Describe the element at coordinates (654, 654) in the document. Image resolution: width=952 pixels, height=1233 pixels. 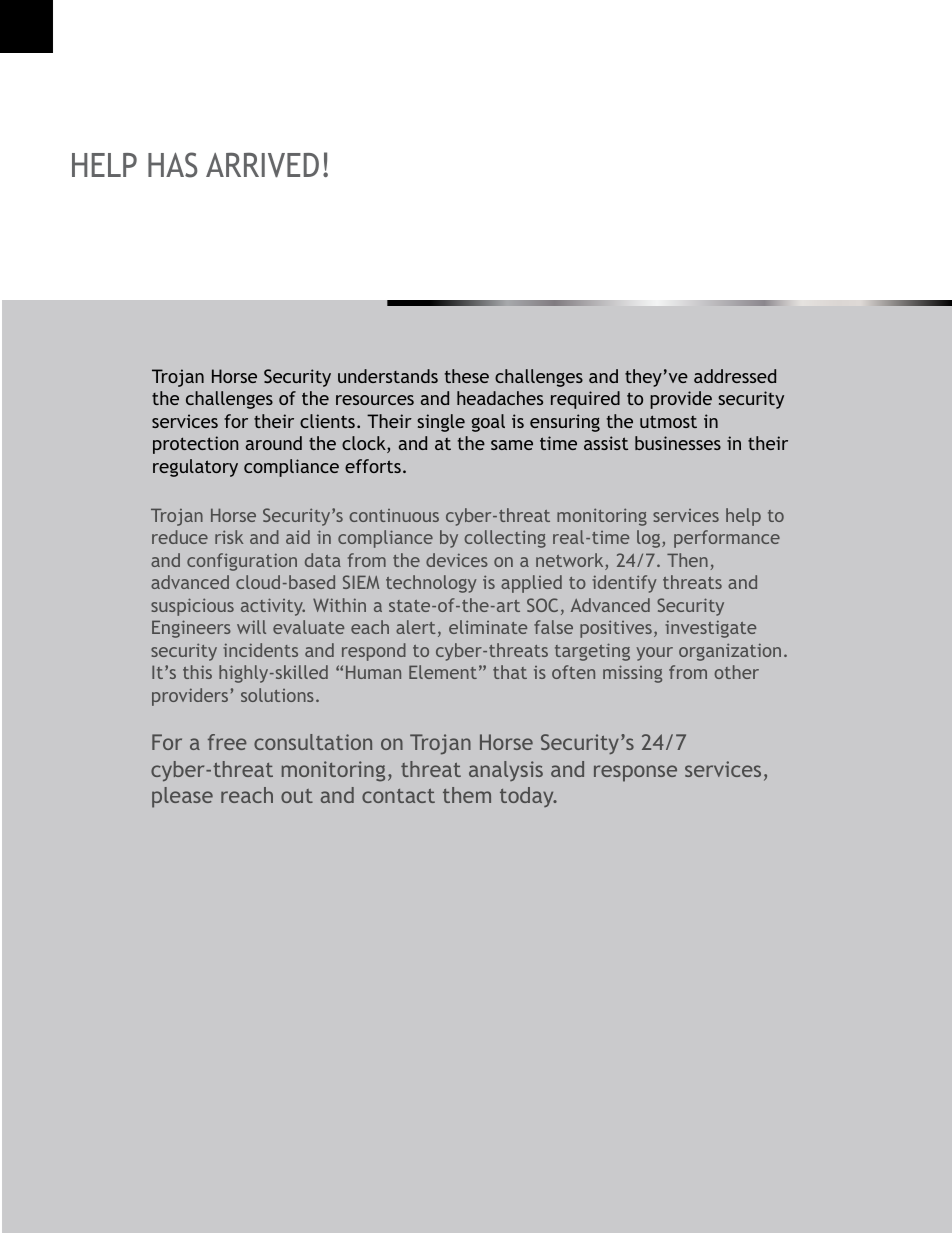
I see `your` at that location.
